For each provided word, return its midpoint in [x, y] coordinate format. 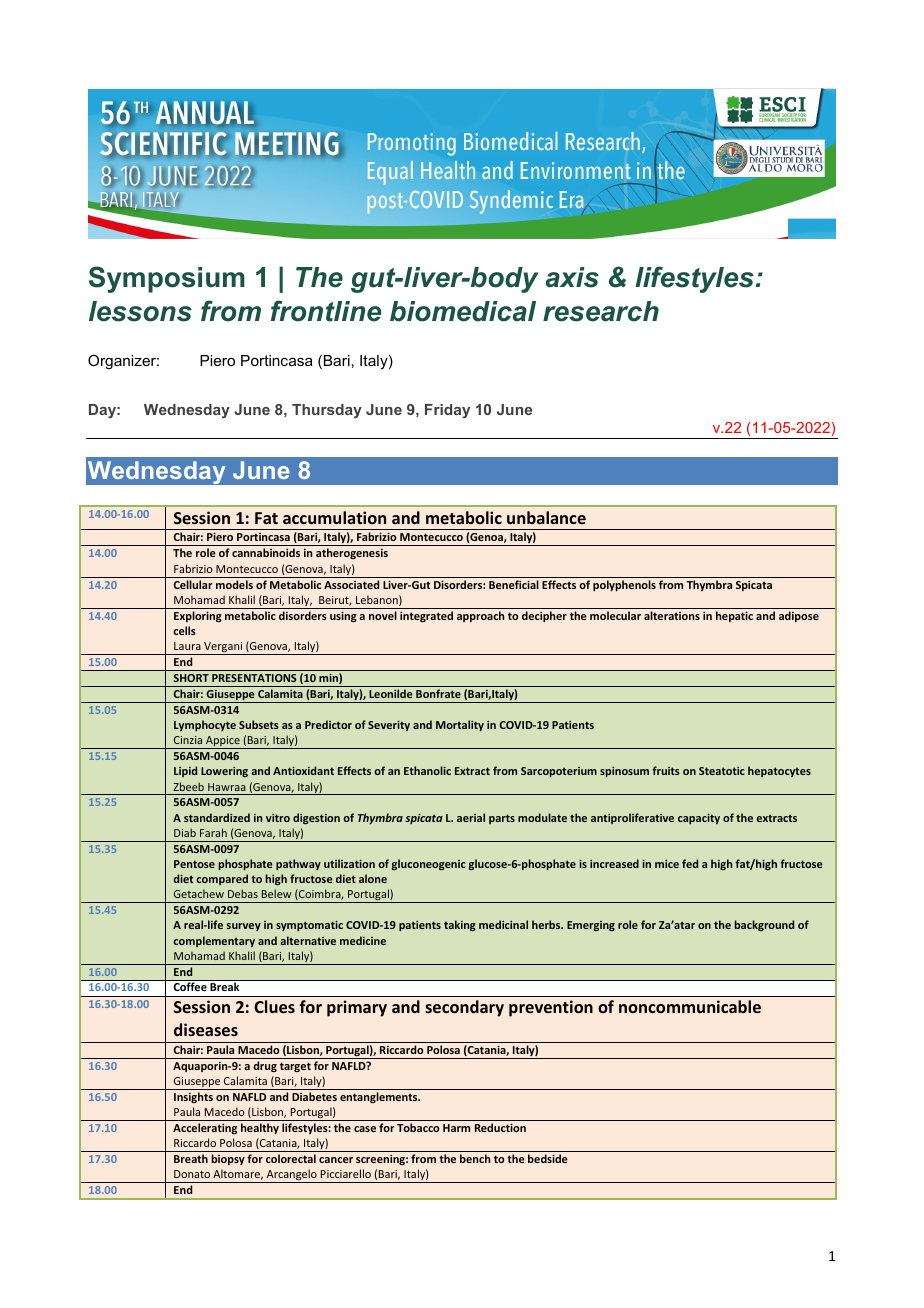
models [234, 584]
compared [222, 879]
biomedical [463, 311]
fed [690, 863]
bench [475, 1158]
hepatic [734, 616]
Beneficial [514, 584]
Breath [191, 1158]
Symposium [167, 279]
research [601, 311]
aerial [471, 817]
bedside [548, 1158]
